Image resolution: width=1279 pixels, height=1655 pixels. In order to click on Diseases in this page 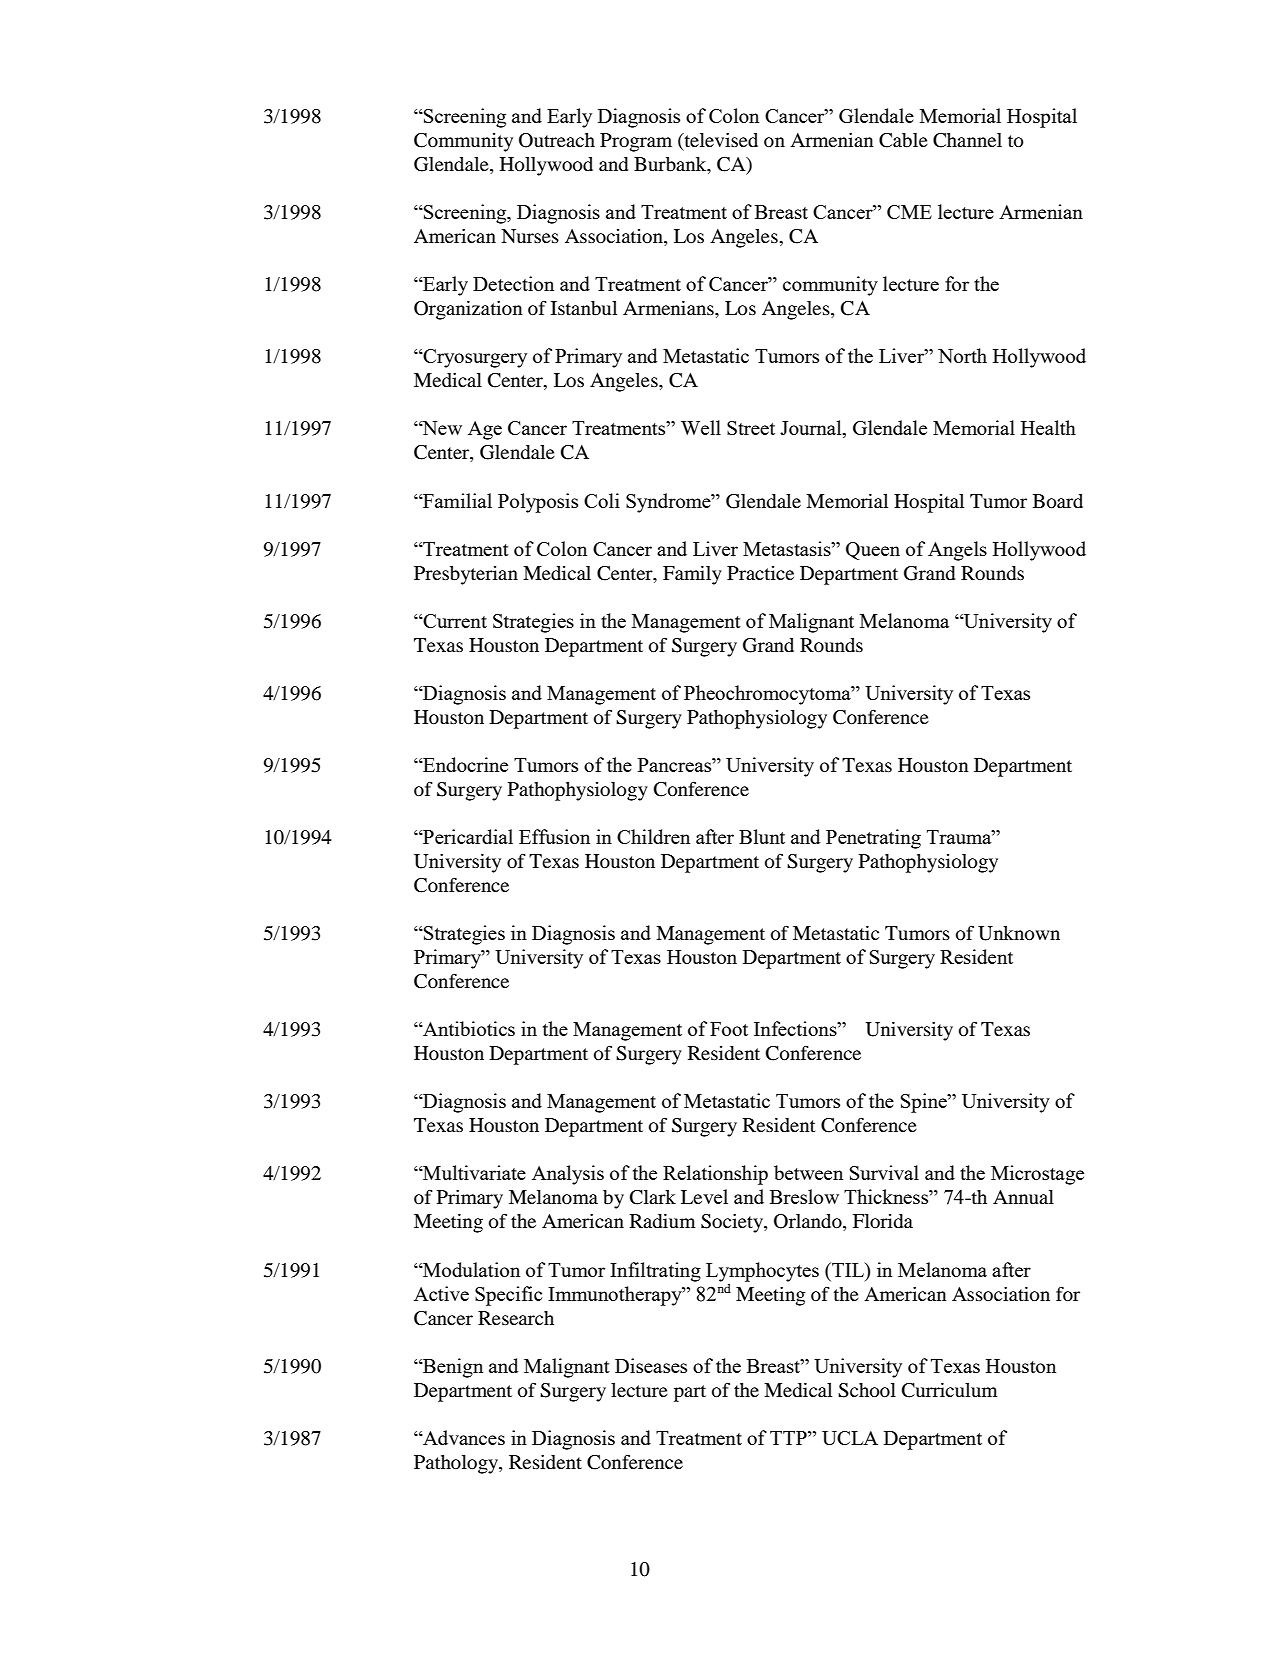, I will do `click(651, 1365)`.
